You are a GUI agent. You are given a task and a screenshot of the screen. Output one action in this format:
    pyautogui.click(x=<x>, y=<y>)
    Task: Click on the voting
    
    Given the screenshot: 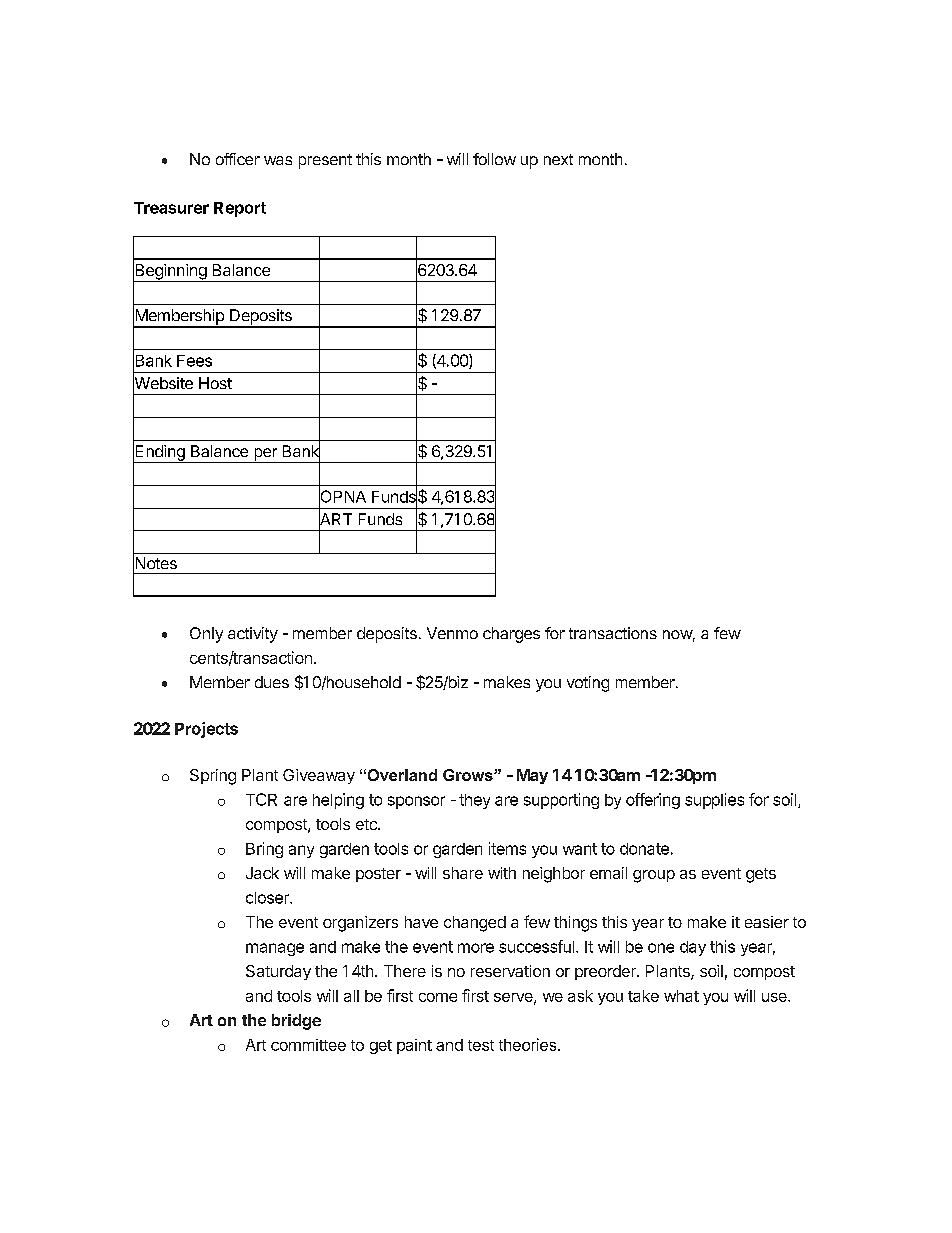 What is the action you would take?
    pyautogui.click(x=588, y=684)
